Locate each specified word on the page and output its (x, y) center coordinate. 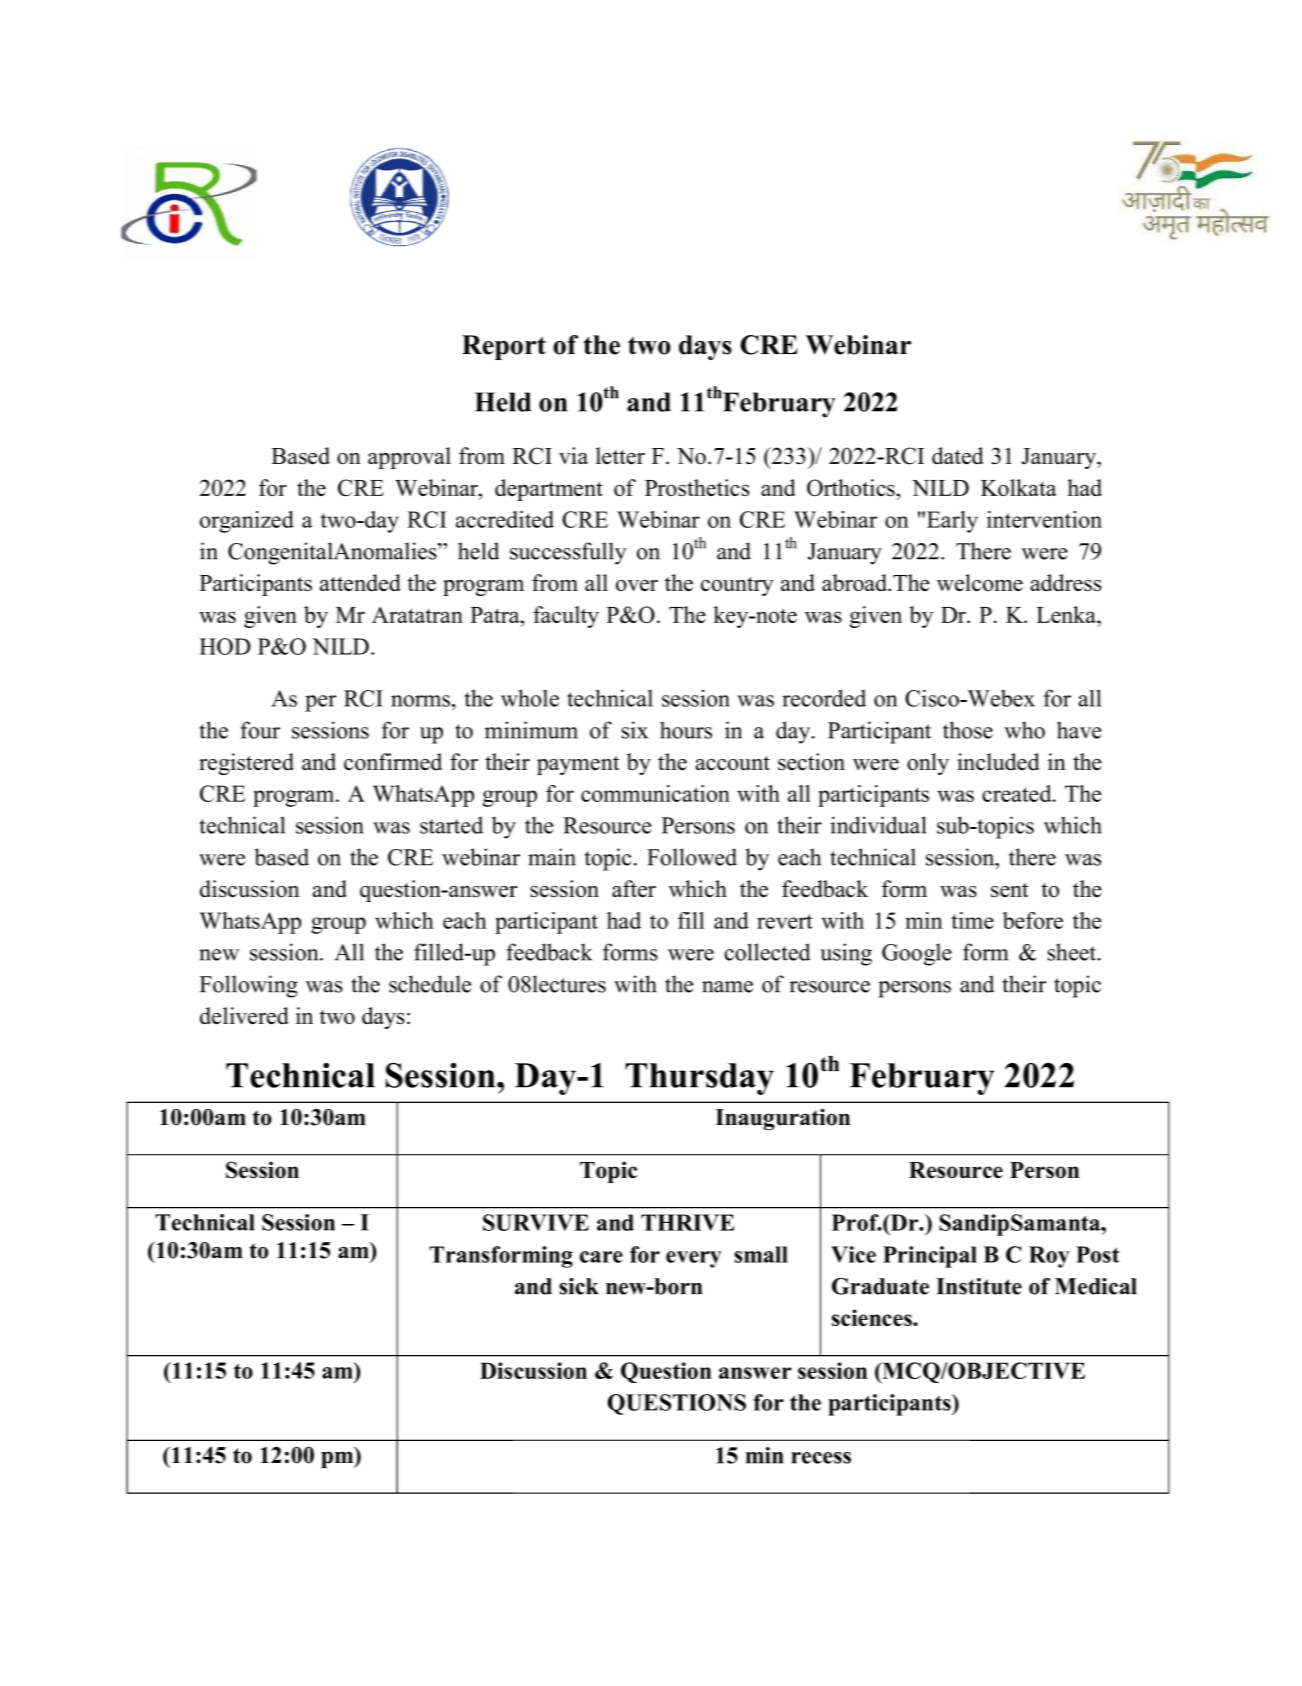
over (637, 585)
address (1065, 582)
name (727, 987)
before (1033, 920)
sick (579, 1286)
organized (247, 522)
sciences (873, 1317)
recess (821, 1458)
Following (248, 986)
